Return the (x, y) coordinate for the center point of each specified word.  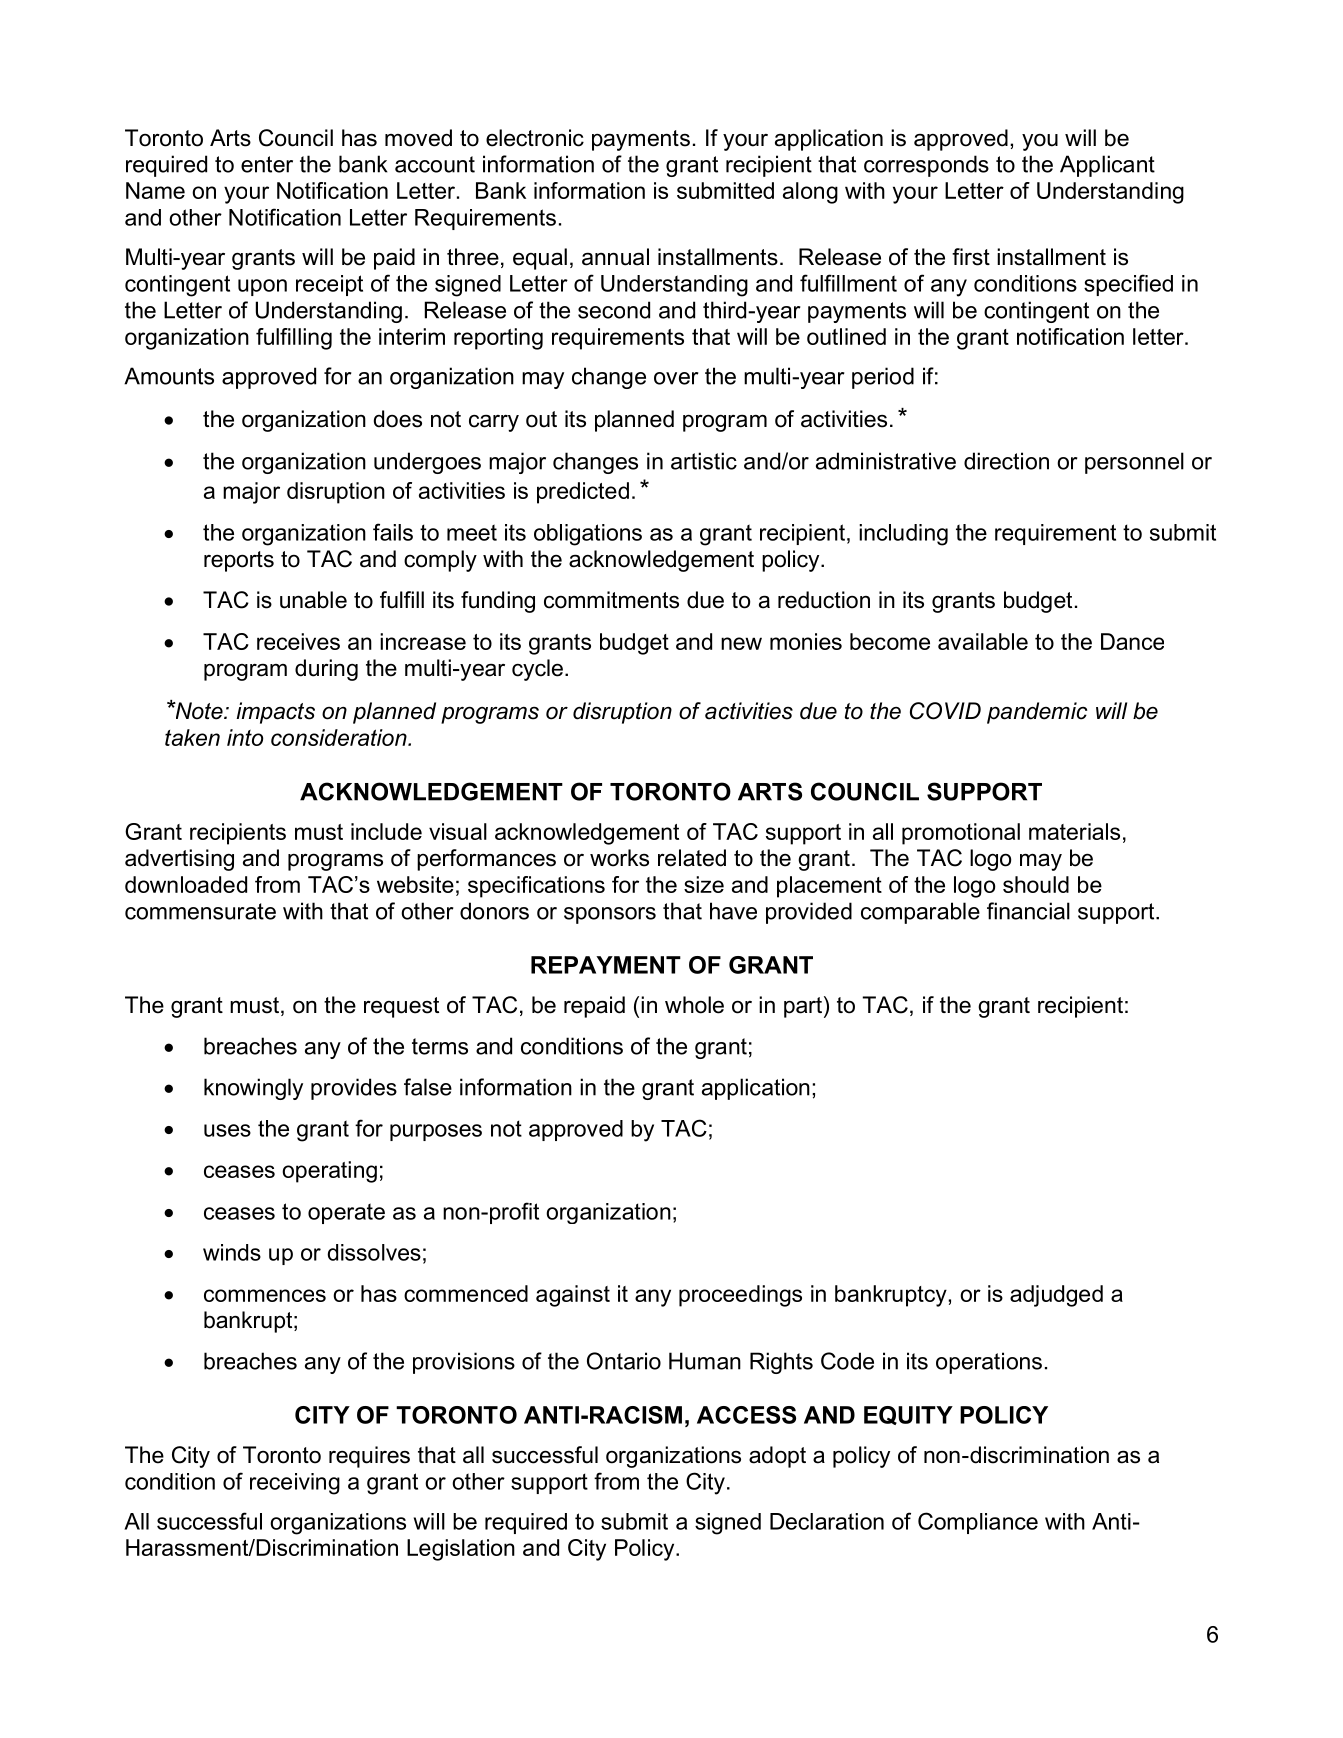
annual (615, 257)
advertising (179, 860)
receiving (295, 1484)
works (619, 858)
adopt (777, 1457)
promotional (961, 834)
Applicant (1107, 166)
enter (267, 164)
